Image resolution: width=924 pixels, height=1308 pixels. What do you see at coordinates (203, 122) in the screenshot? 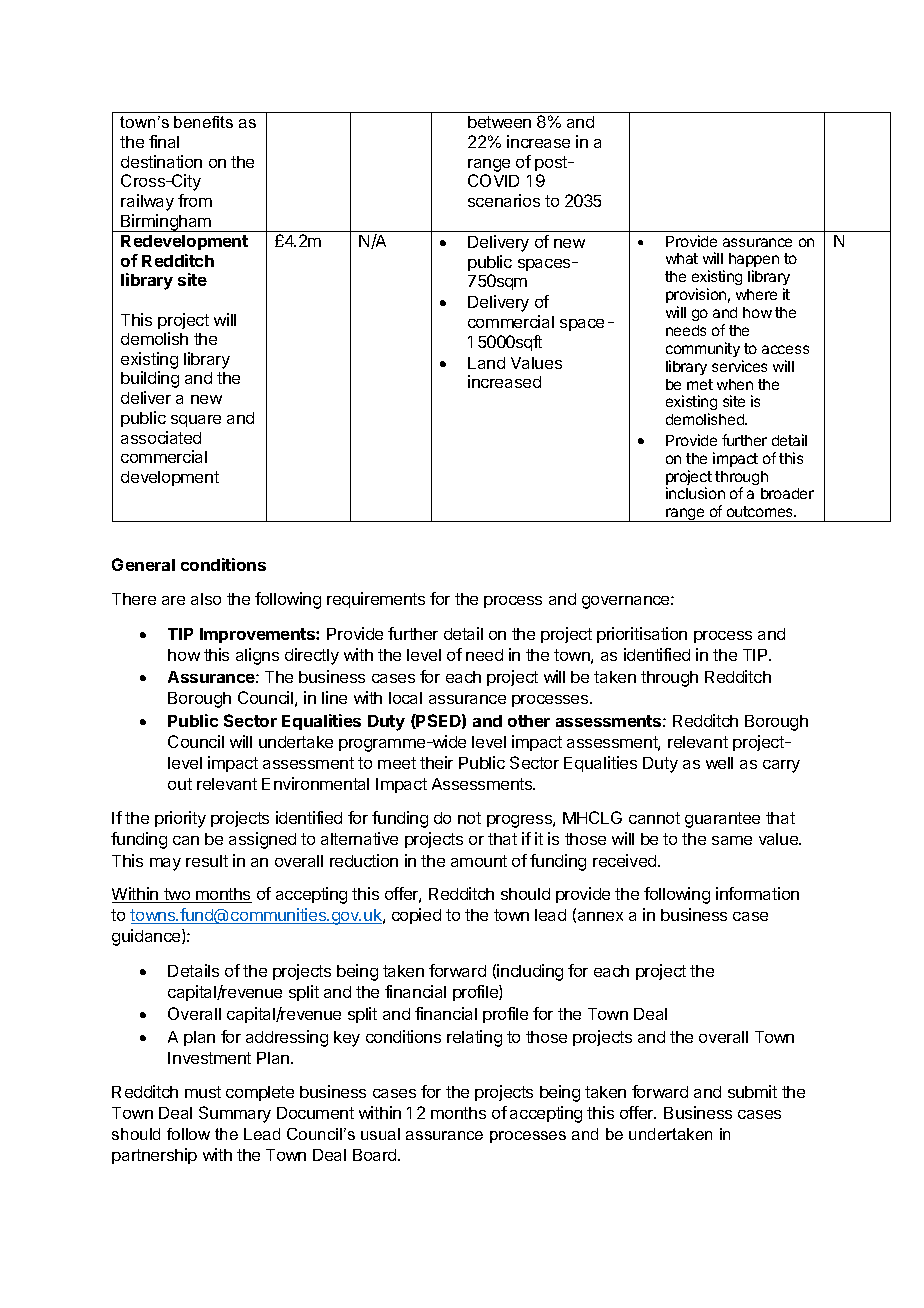
I see `benefits` at bounding box center [203, 122].
